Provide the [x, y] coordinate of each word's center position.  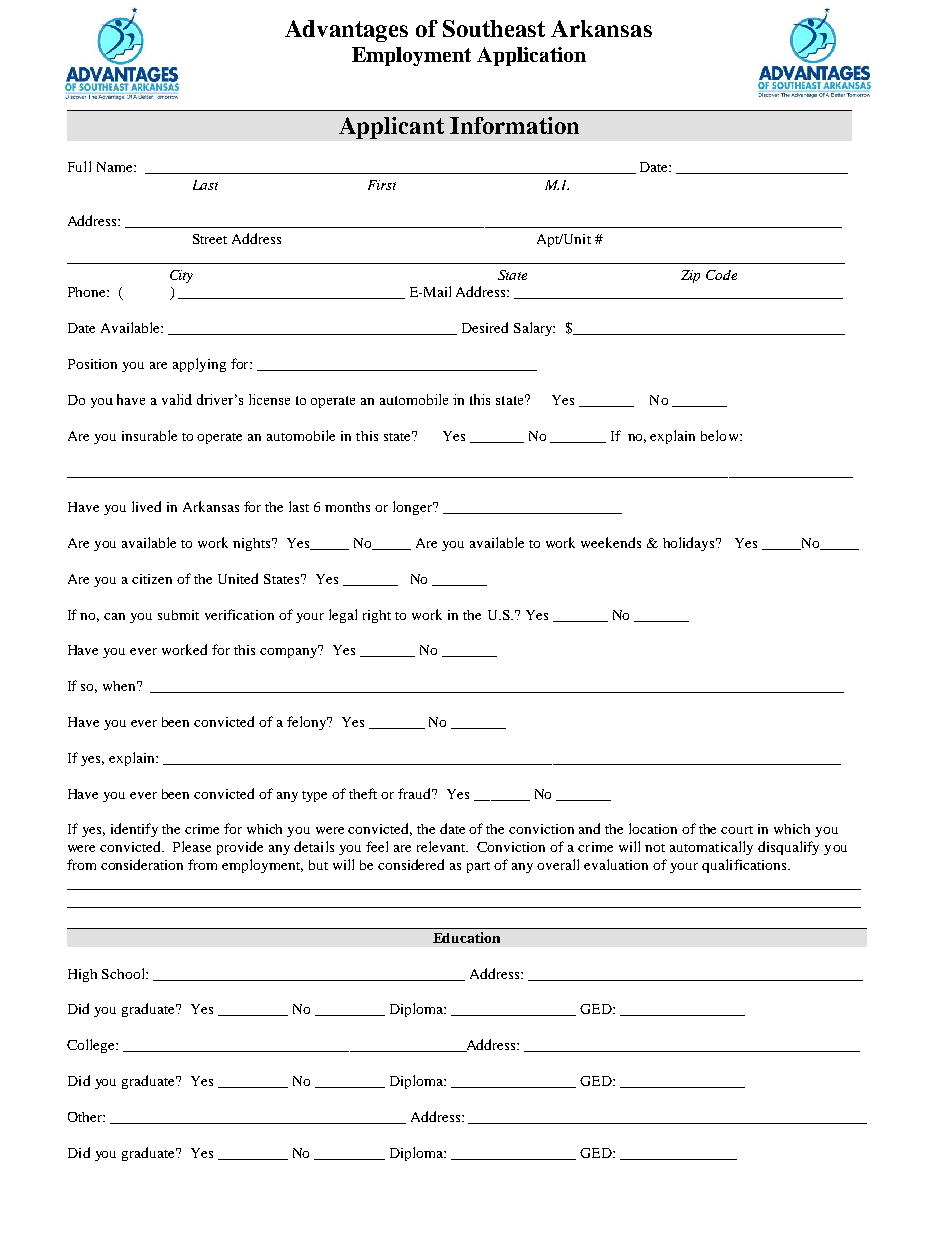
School [124, 973]
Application [531, 56]
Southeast [494, 28]
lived [146, 506]
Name [116, 167]
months [347, 507]
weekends [611, 542]
